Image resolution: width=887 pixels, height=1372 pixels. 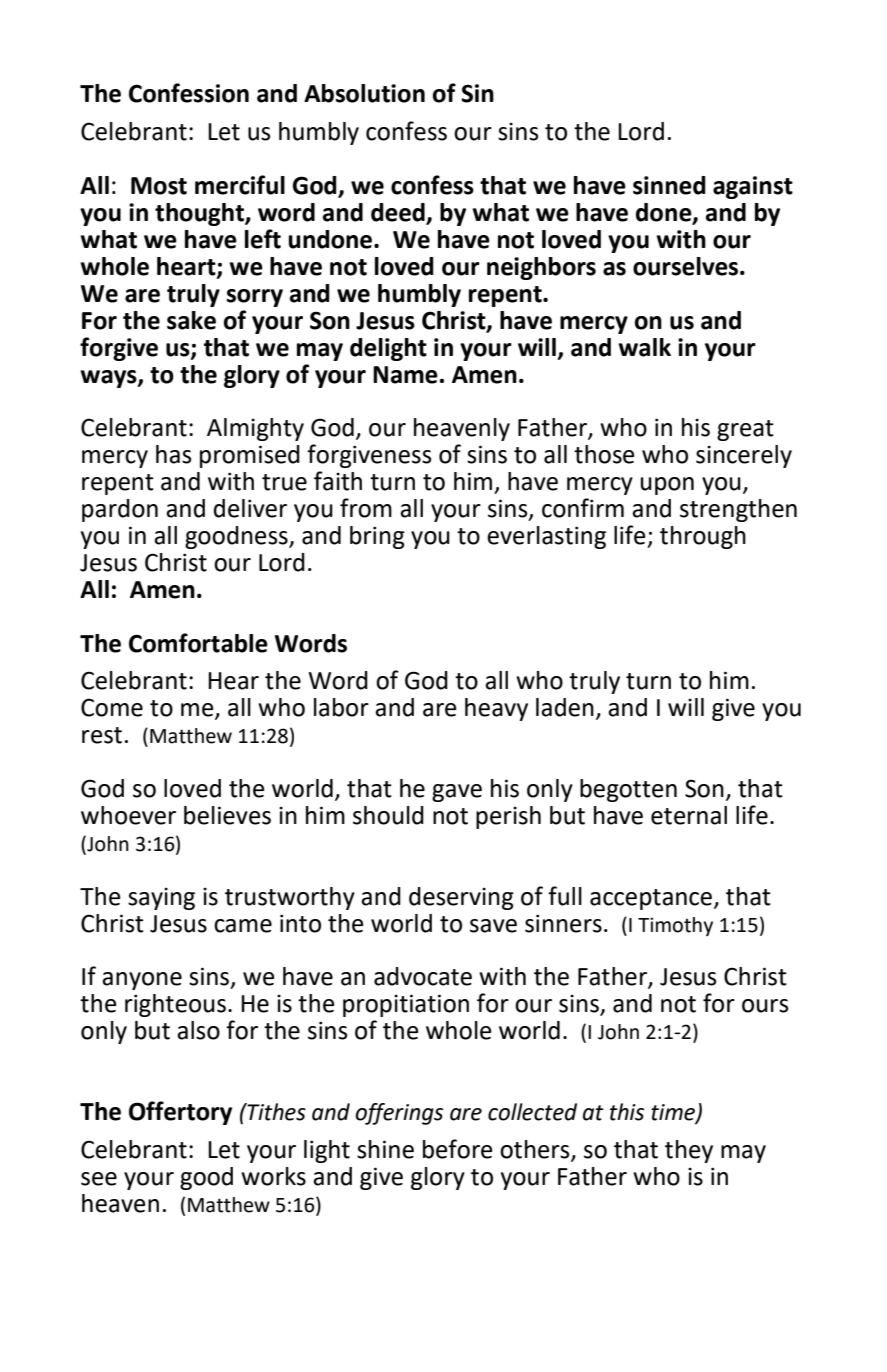 What do you see at coordinates (667, 486) in the screenshot?
I see `upon` at bounding box center [667, 486].
